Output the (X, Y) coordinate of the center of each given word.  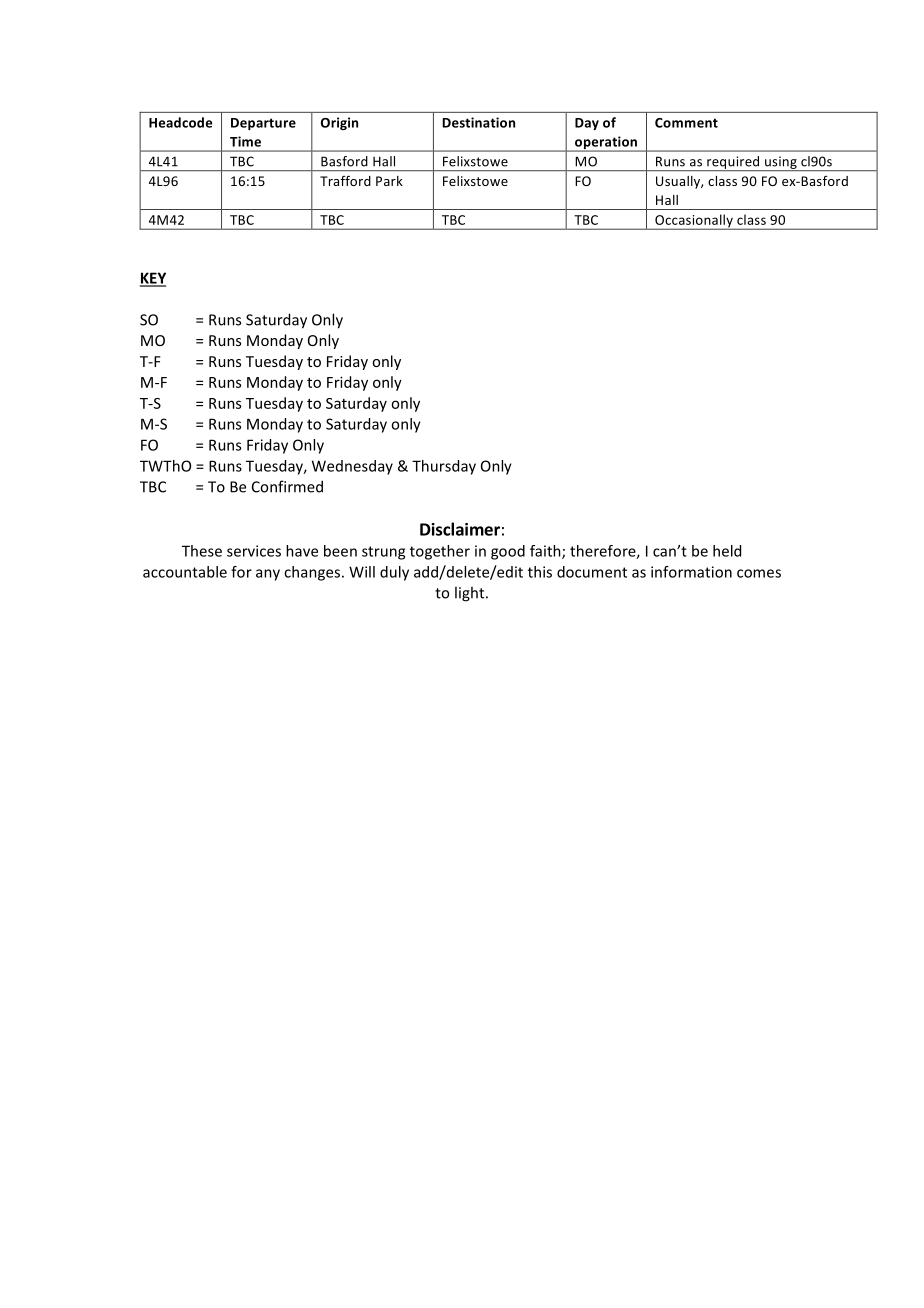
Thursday (444, 467)
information (691, 572)
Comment (686, 123)
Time (245, 141)
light (471, 594)
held (727, 551)
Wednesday (352, 467)
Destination (478, 122)
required (733, 163)
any (268, 575)
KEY (153, 279)
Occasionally (694, 222)
